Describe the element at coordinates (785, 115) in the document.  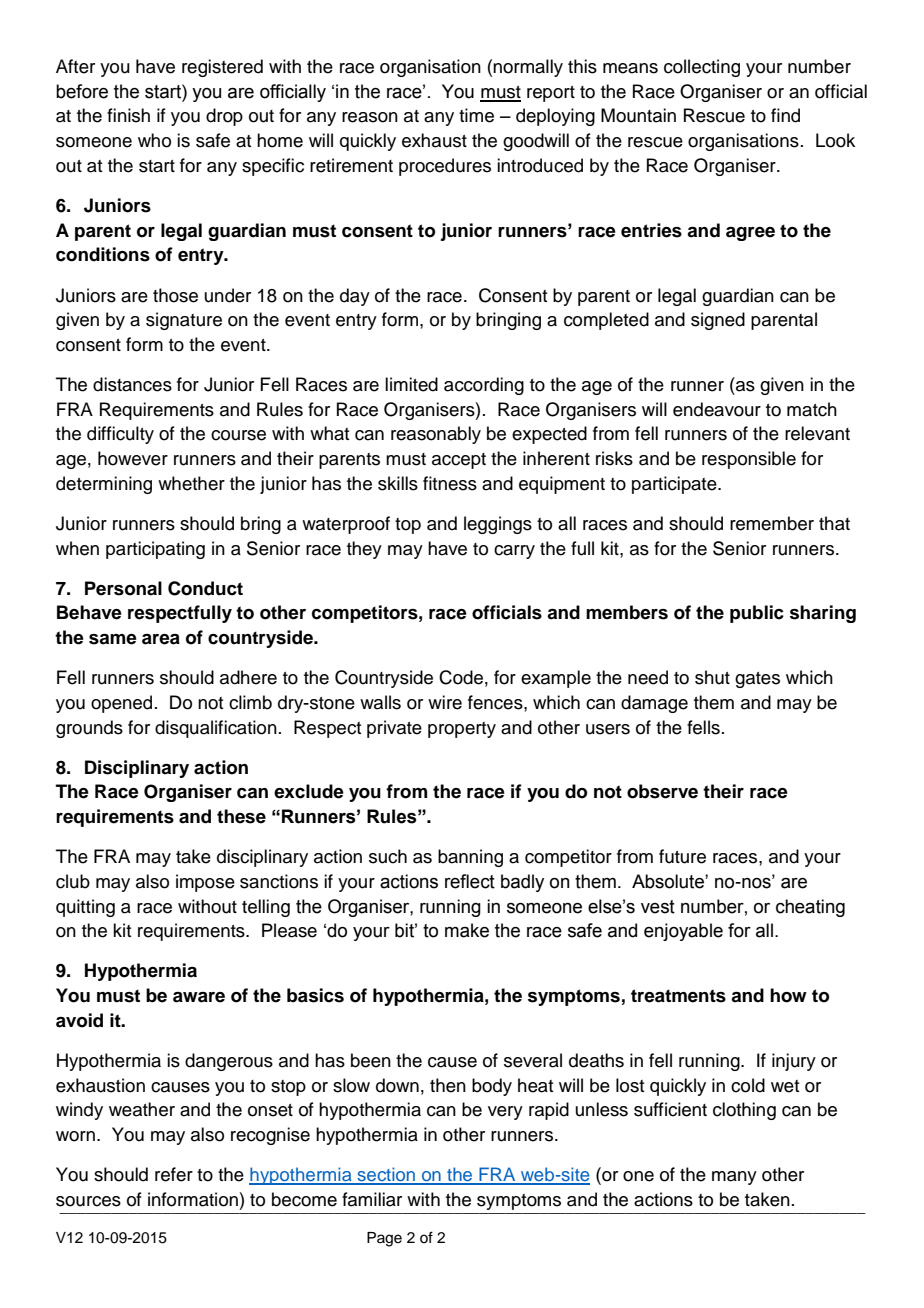
I see `find` at that location.
